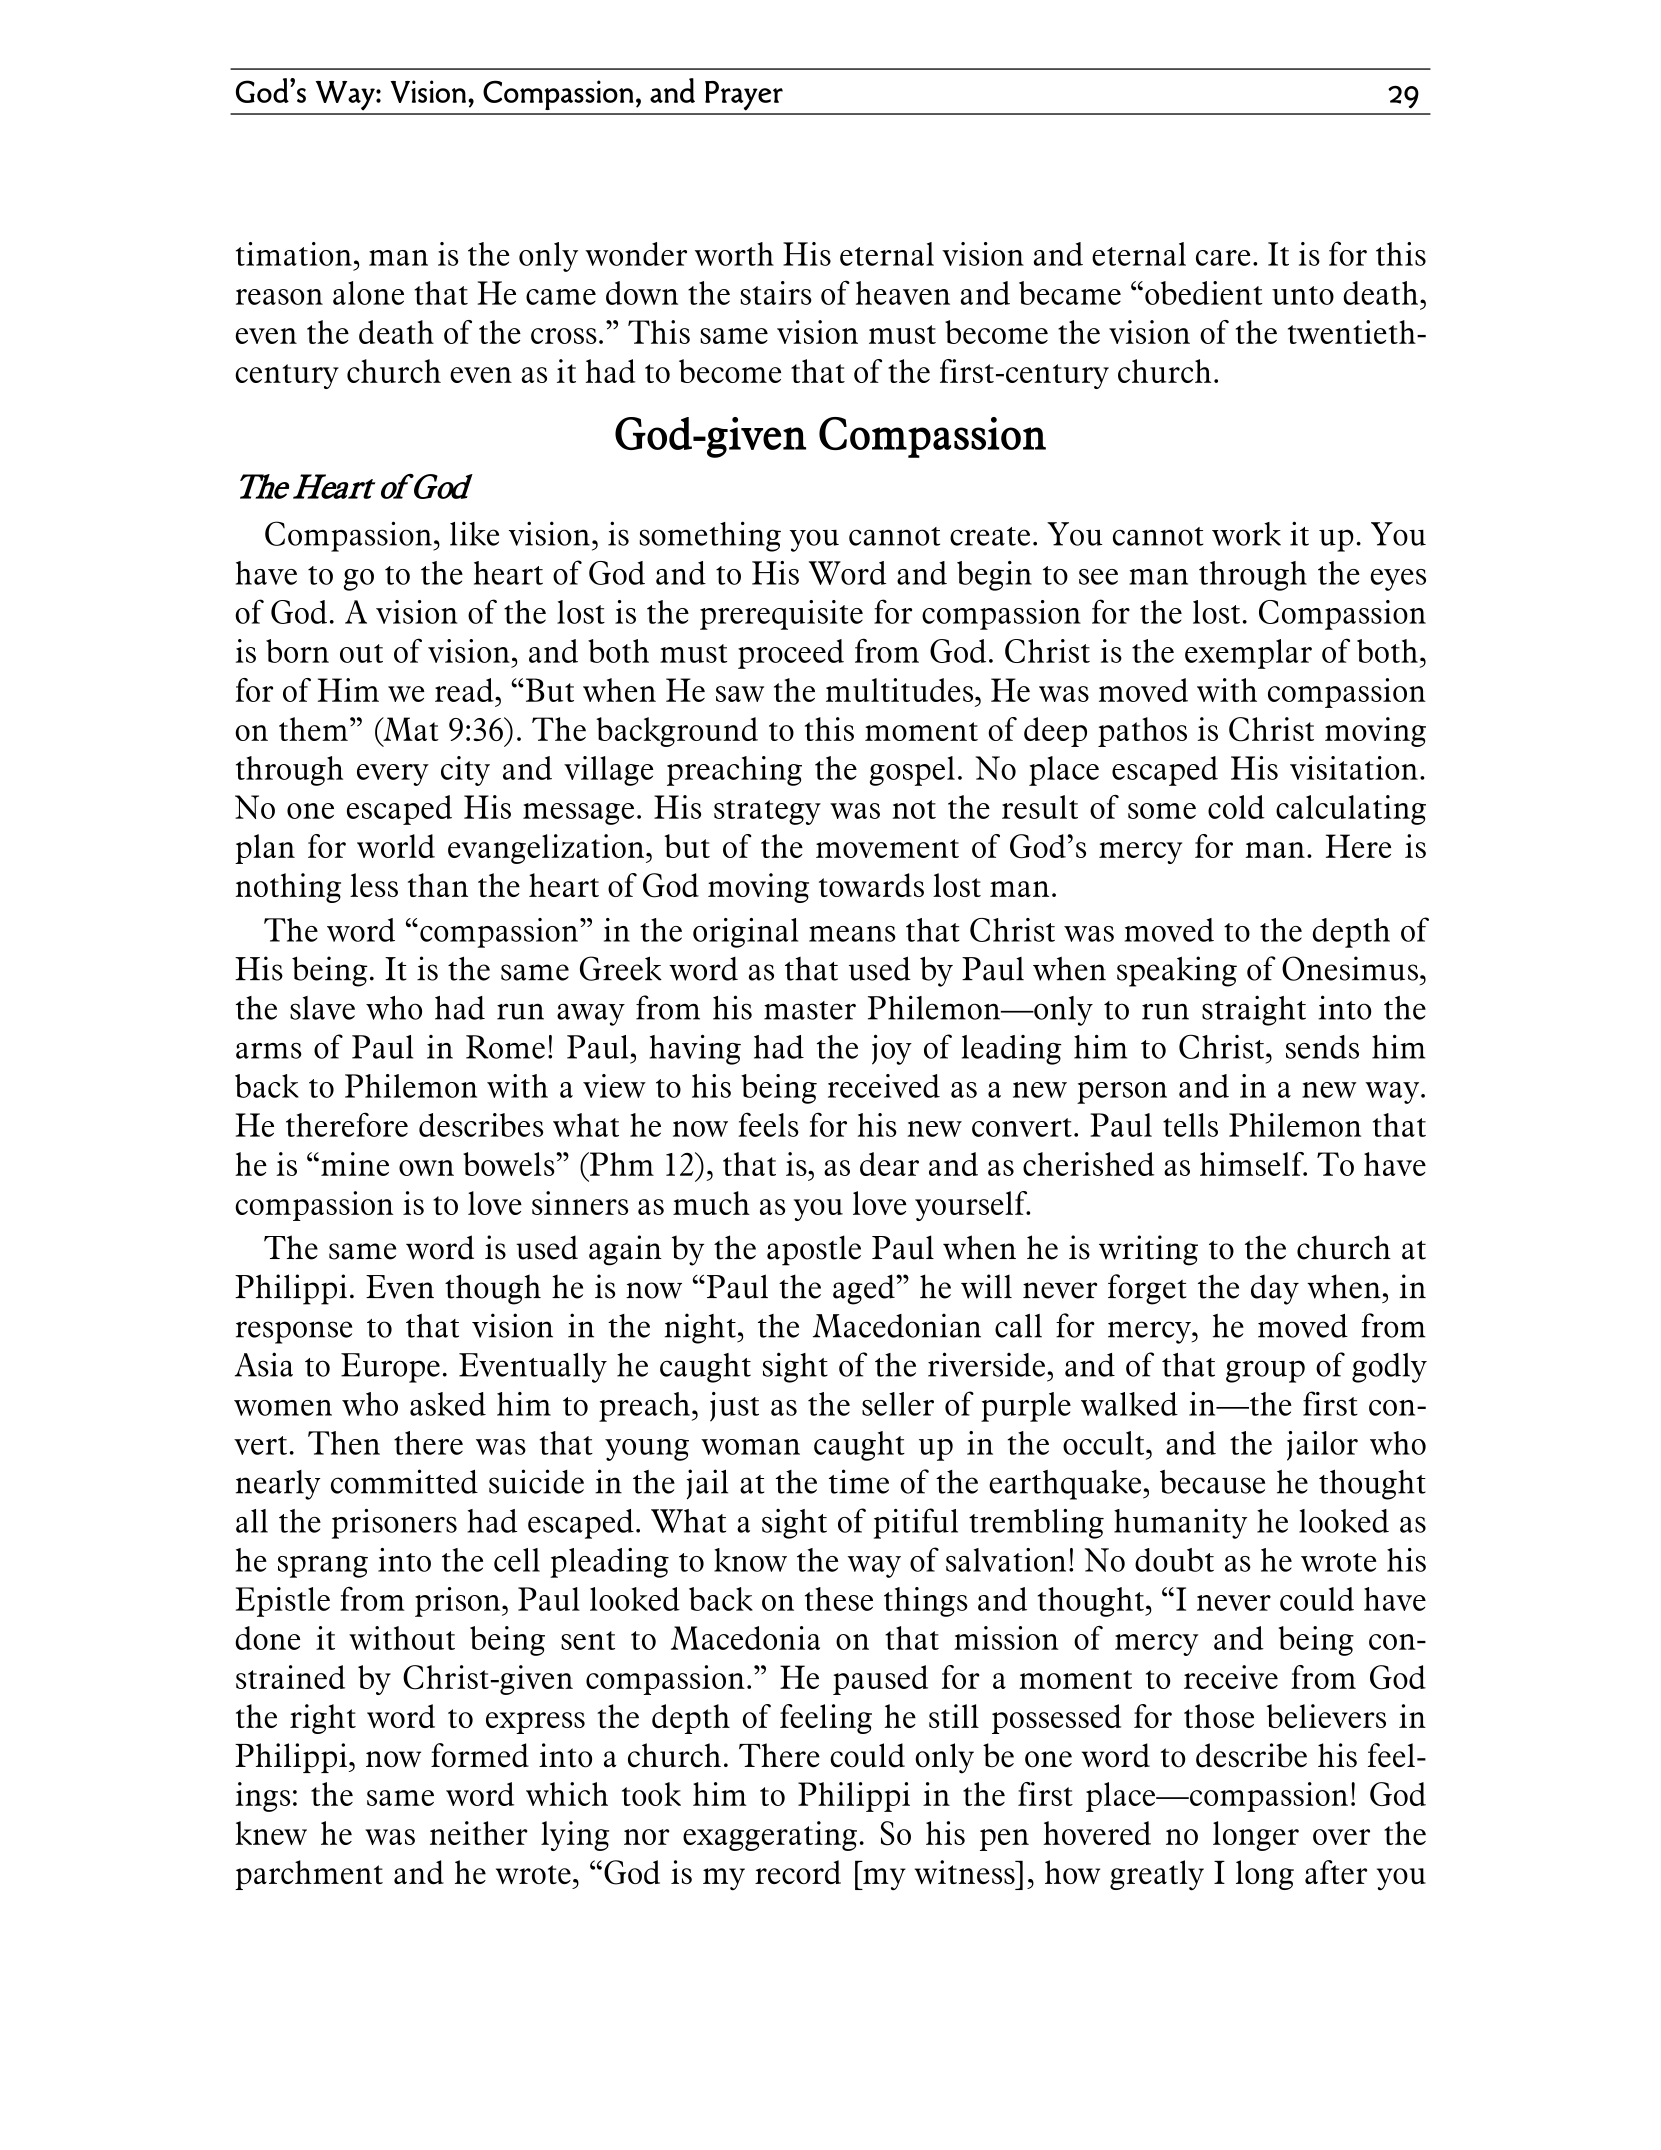  I want to click on alone, so click(368, 293).
